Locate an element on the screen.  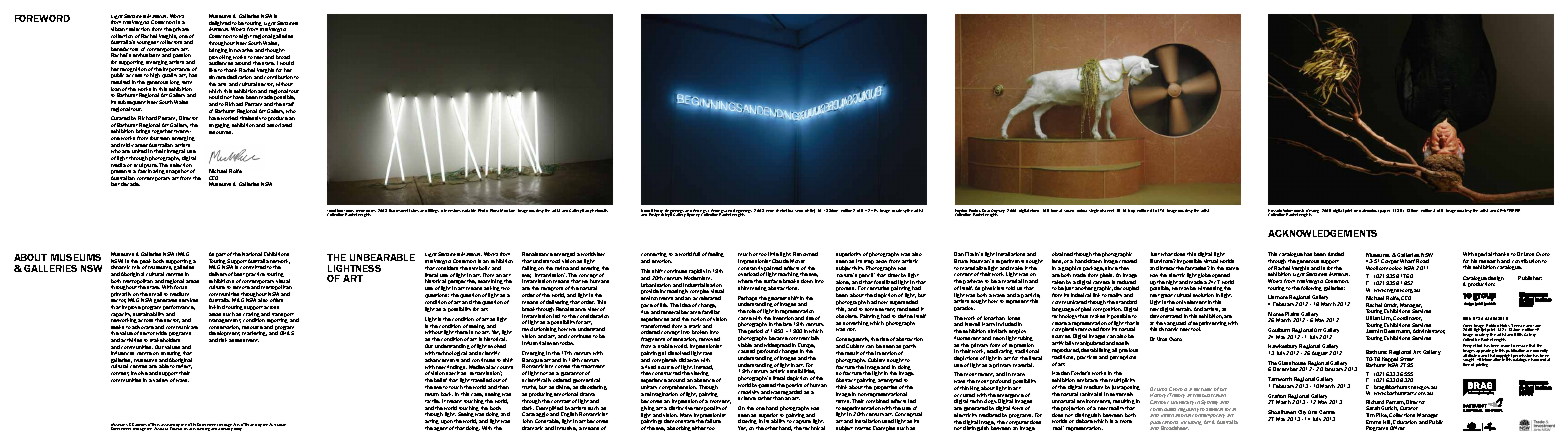
decade is located at coordinates (130, 184).
